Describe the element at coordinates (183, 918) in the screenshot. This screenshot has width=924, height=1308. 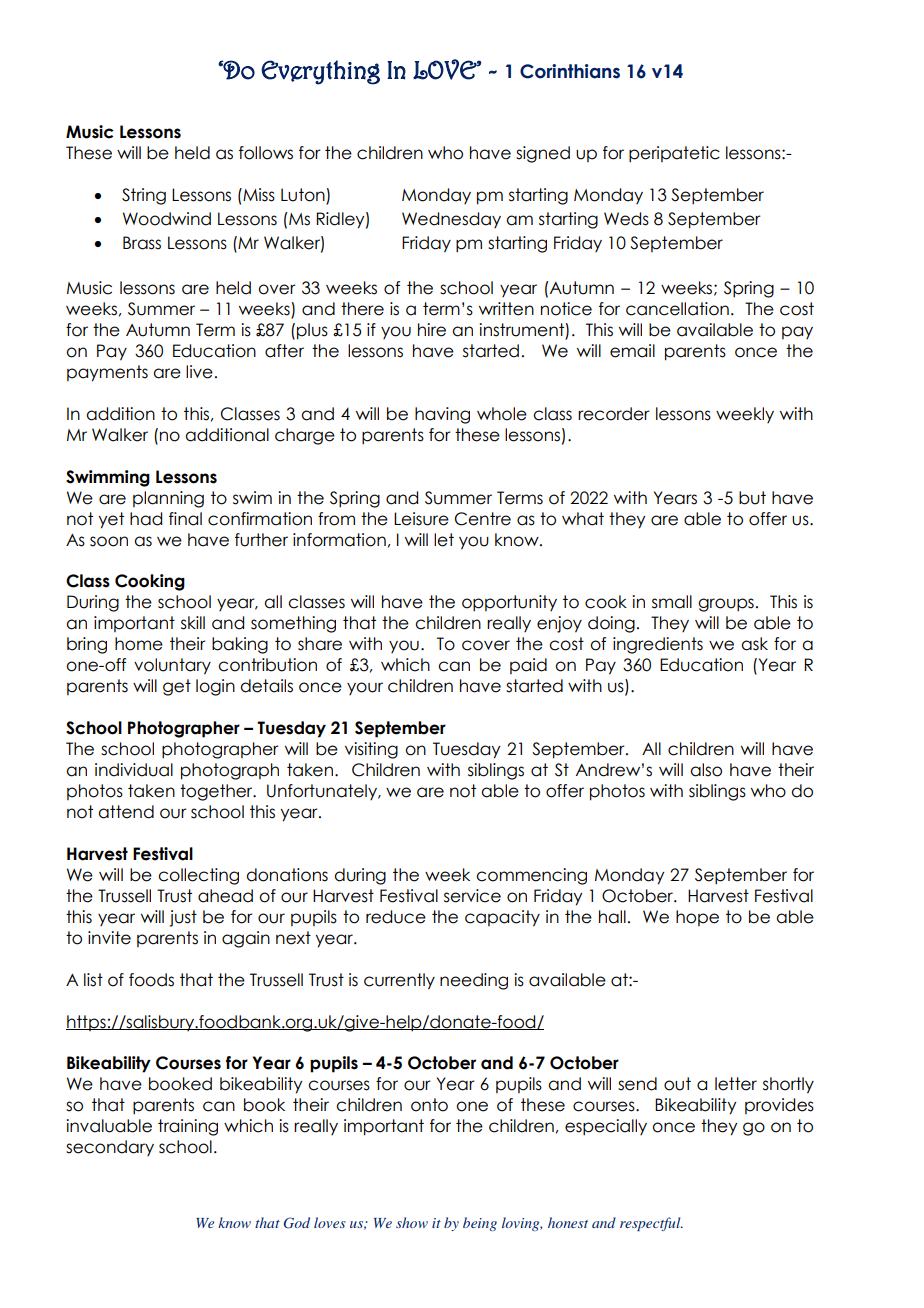
I see `just` at that location.
